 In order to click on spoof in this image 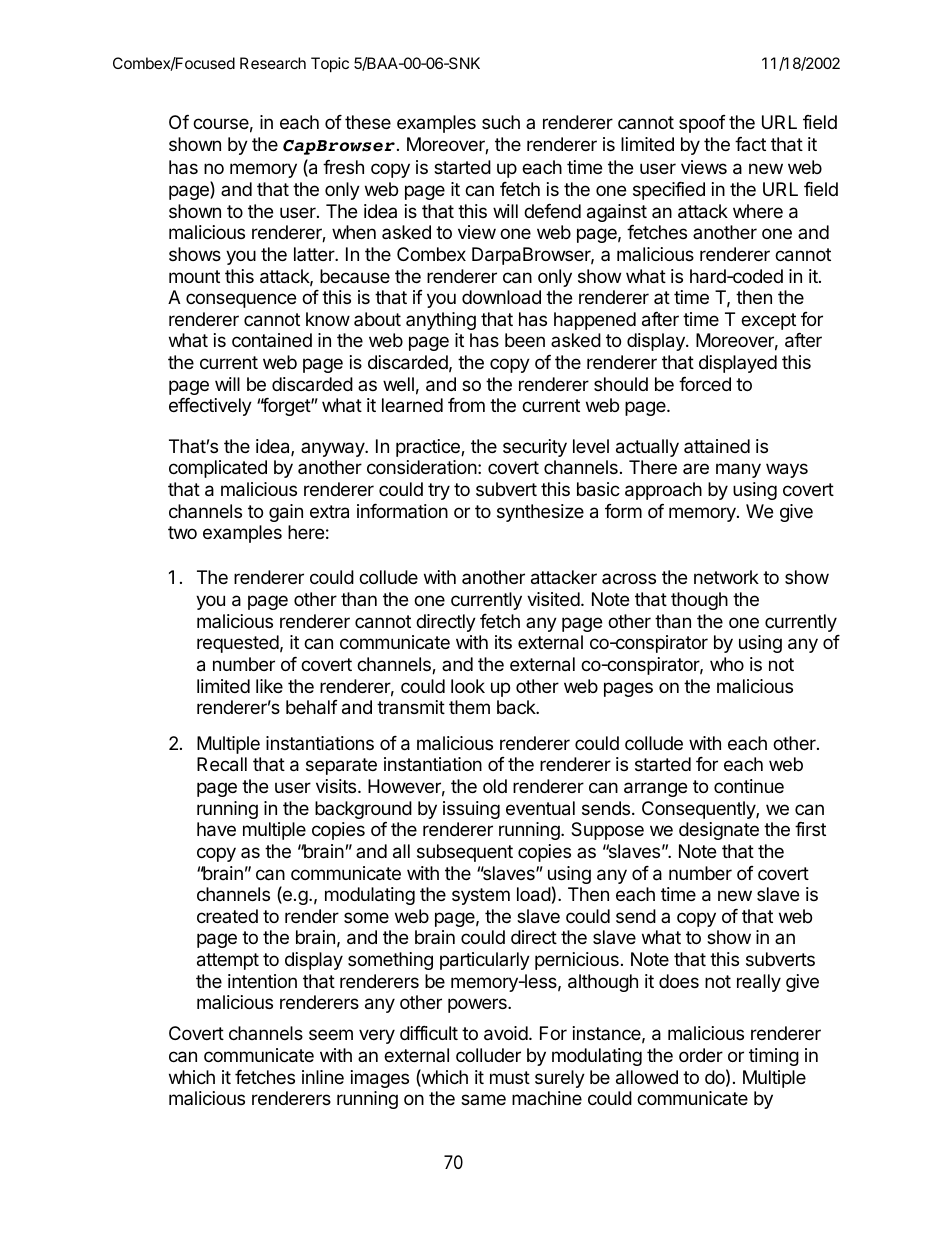, I will do `click(702, 124)`.
